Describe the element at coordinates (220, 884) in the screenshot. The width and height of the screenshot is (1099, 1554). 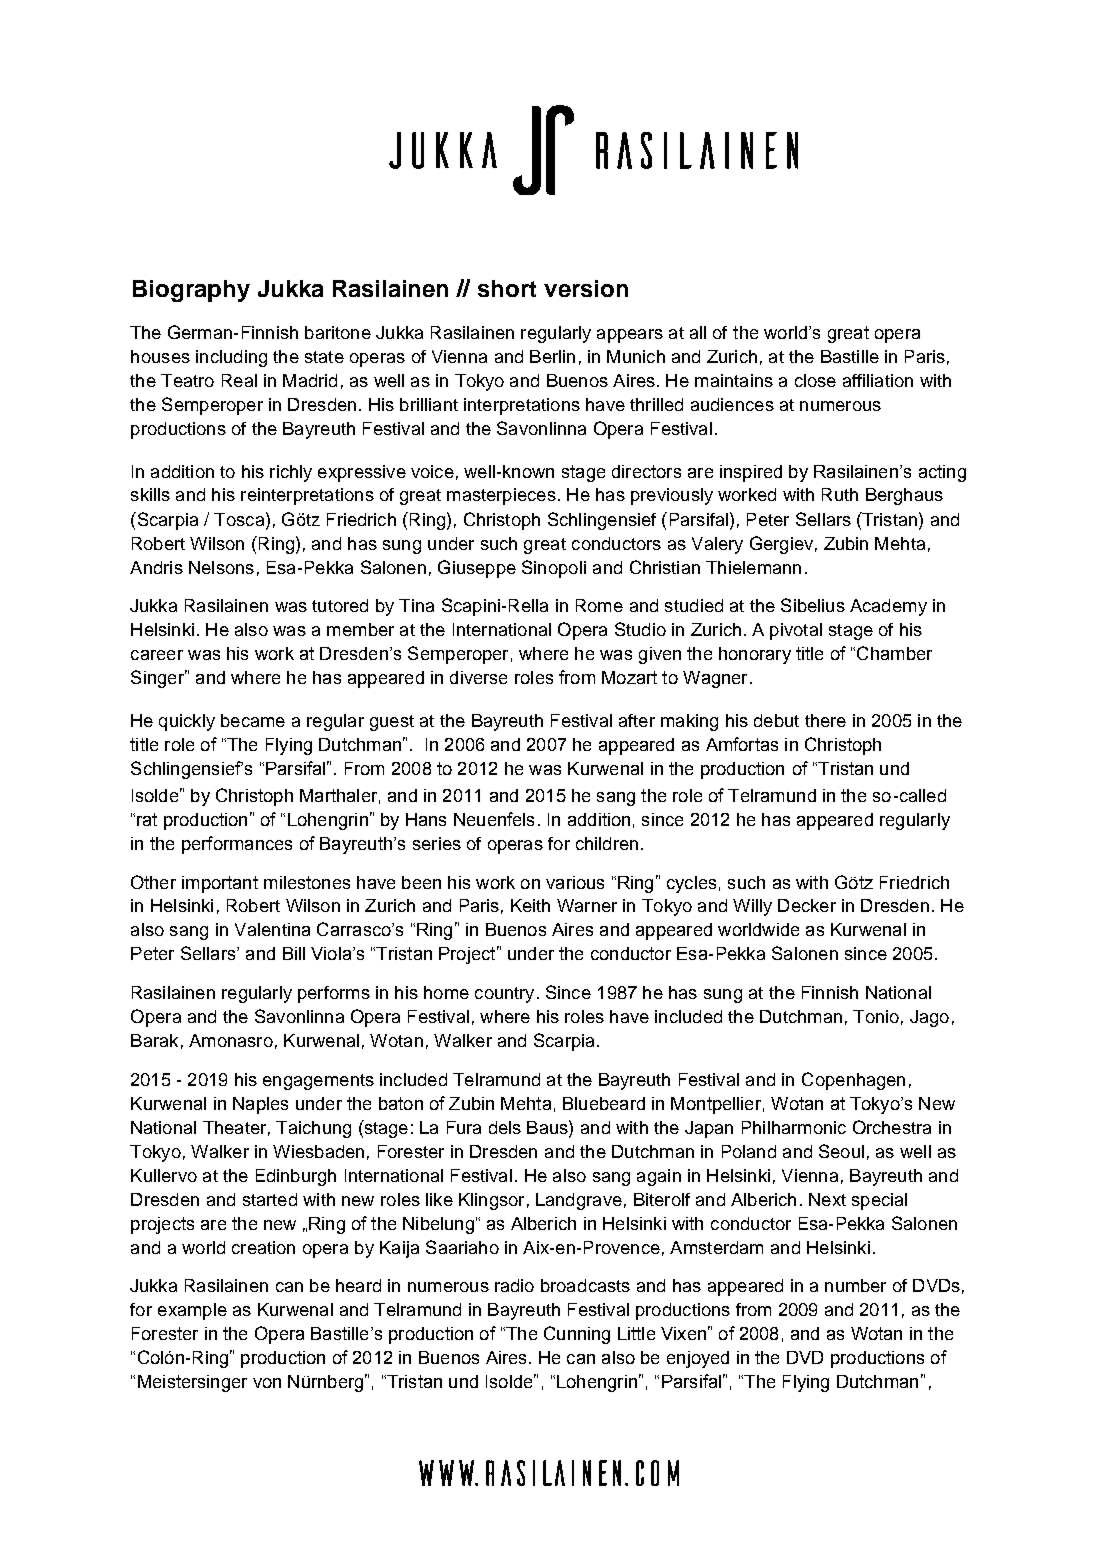
I see `important` at that location.
